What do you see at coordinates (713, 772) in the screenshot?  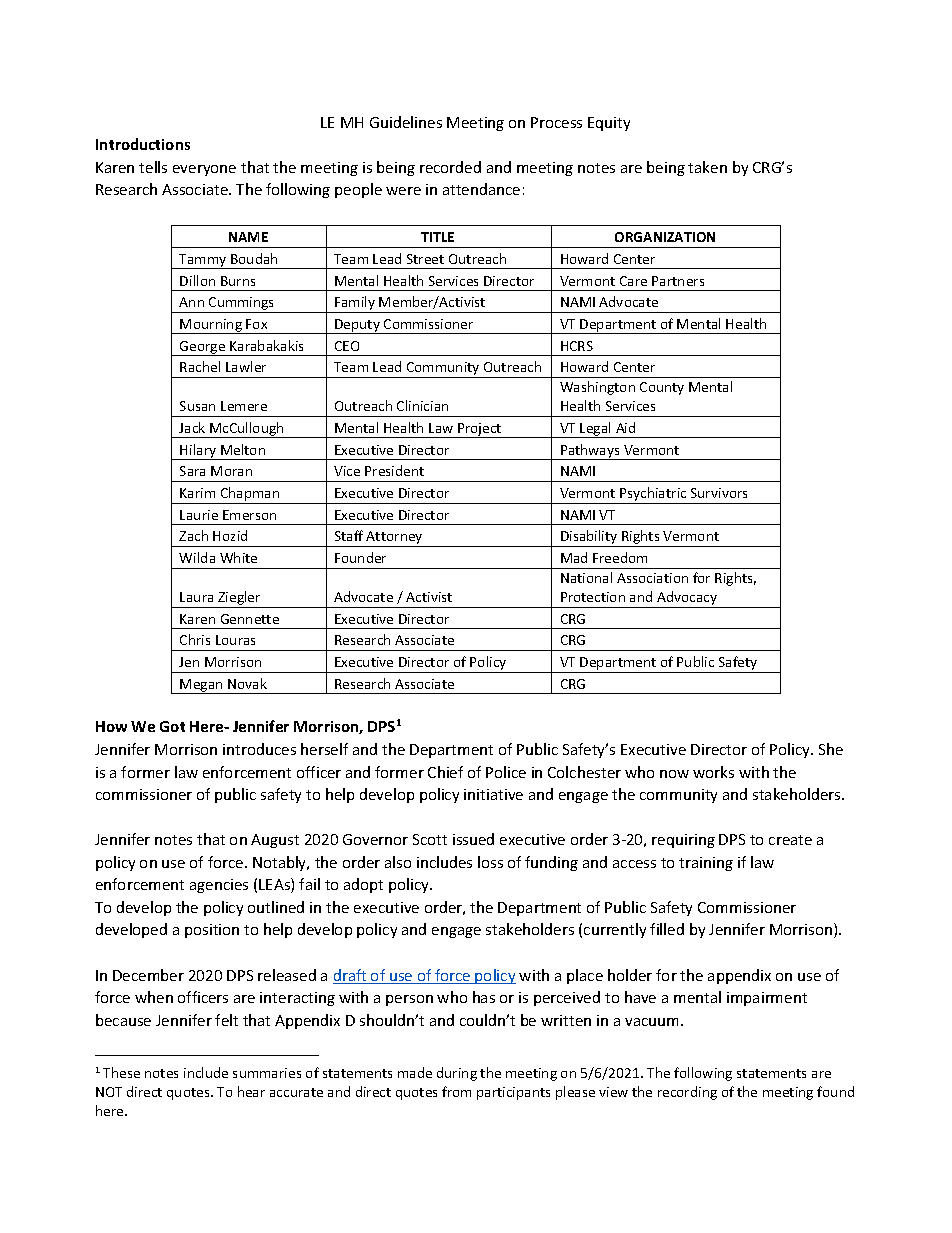 I see `works` at bounding box center [713, 772].
